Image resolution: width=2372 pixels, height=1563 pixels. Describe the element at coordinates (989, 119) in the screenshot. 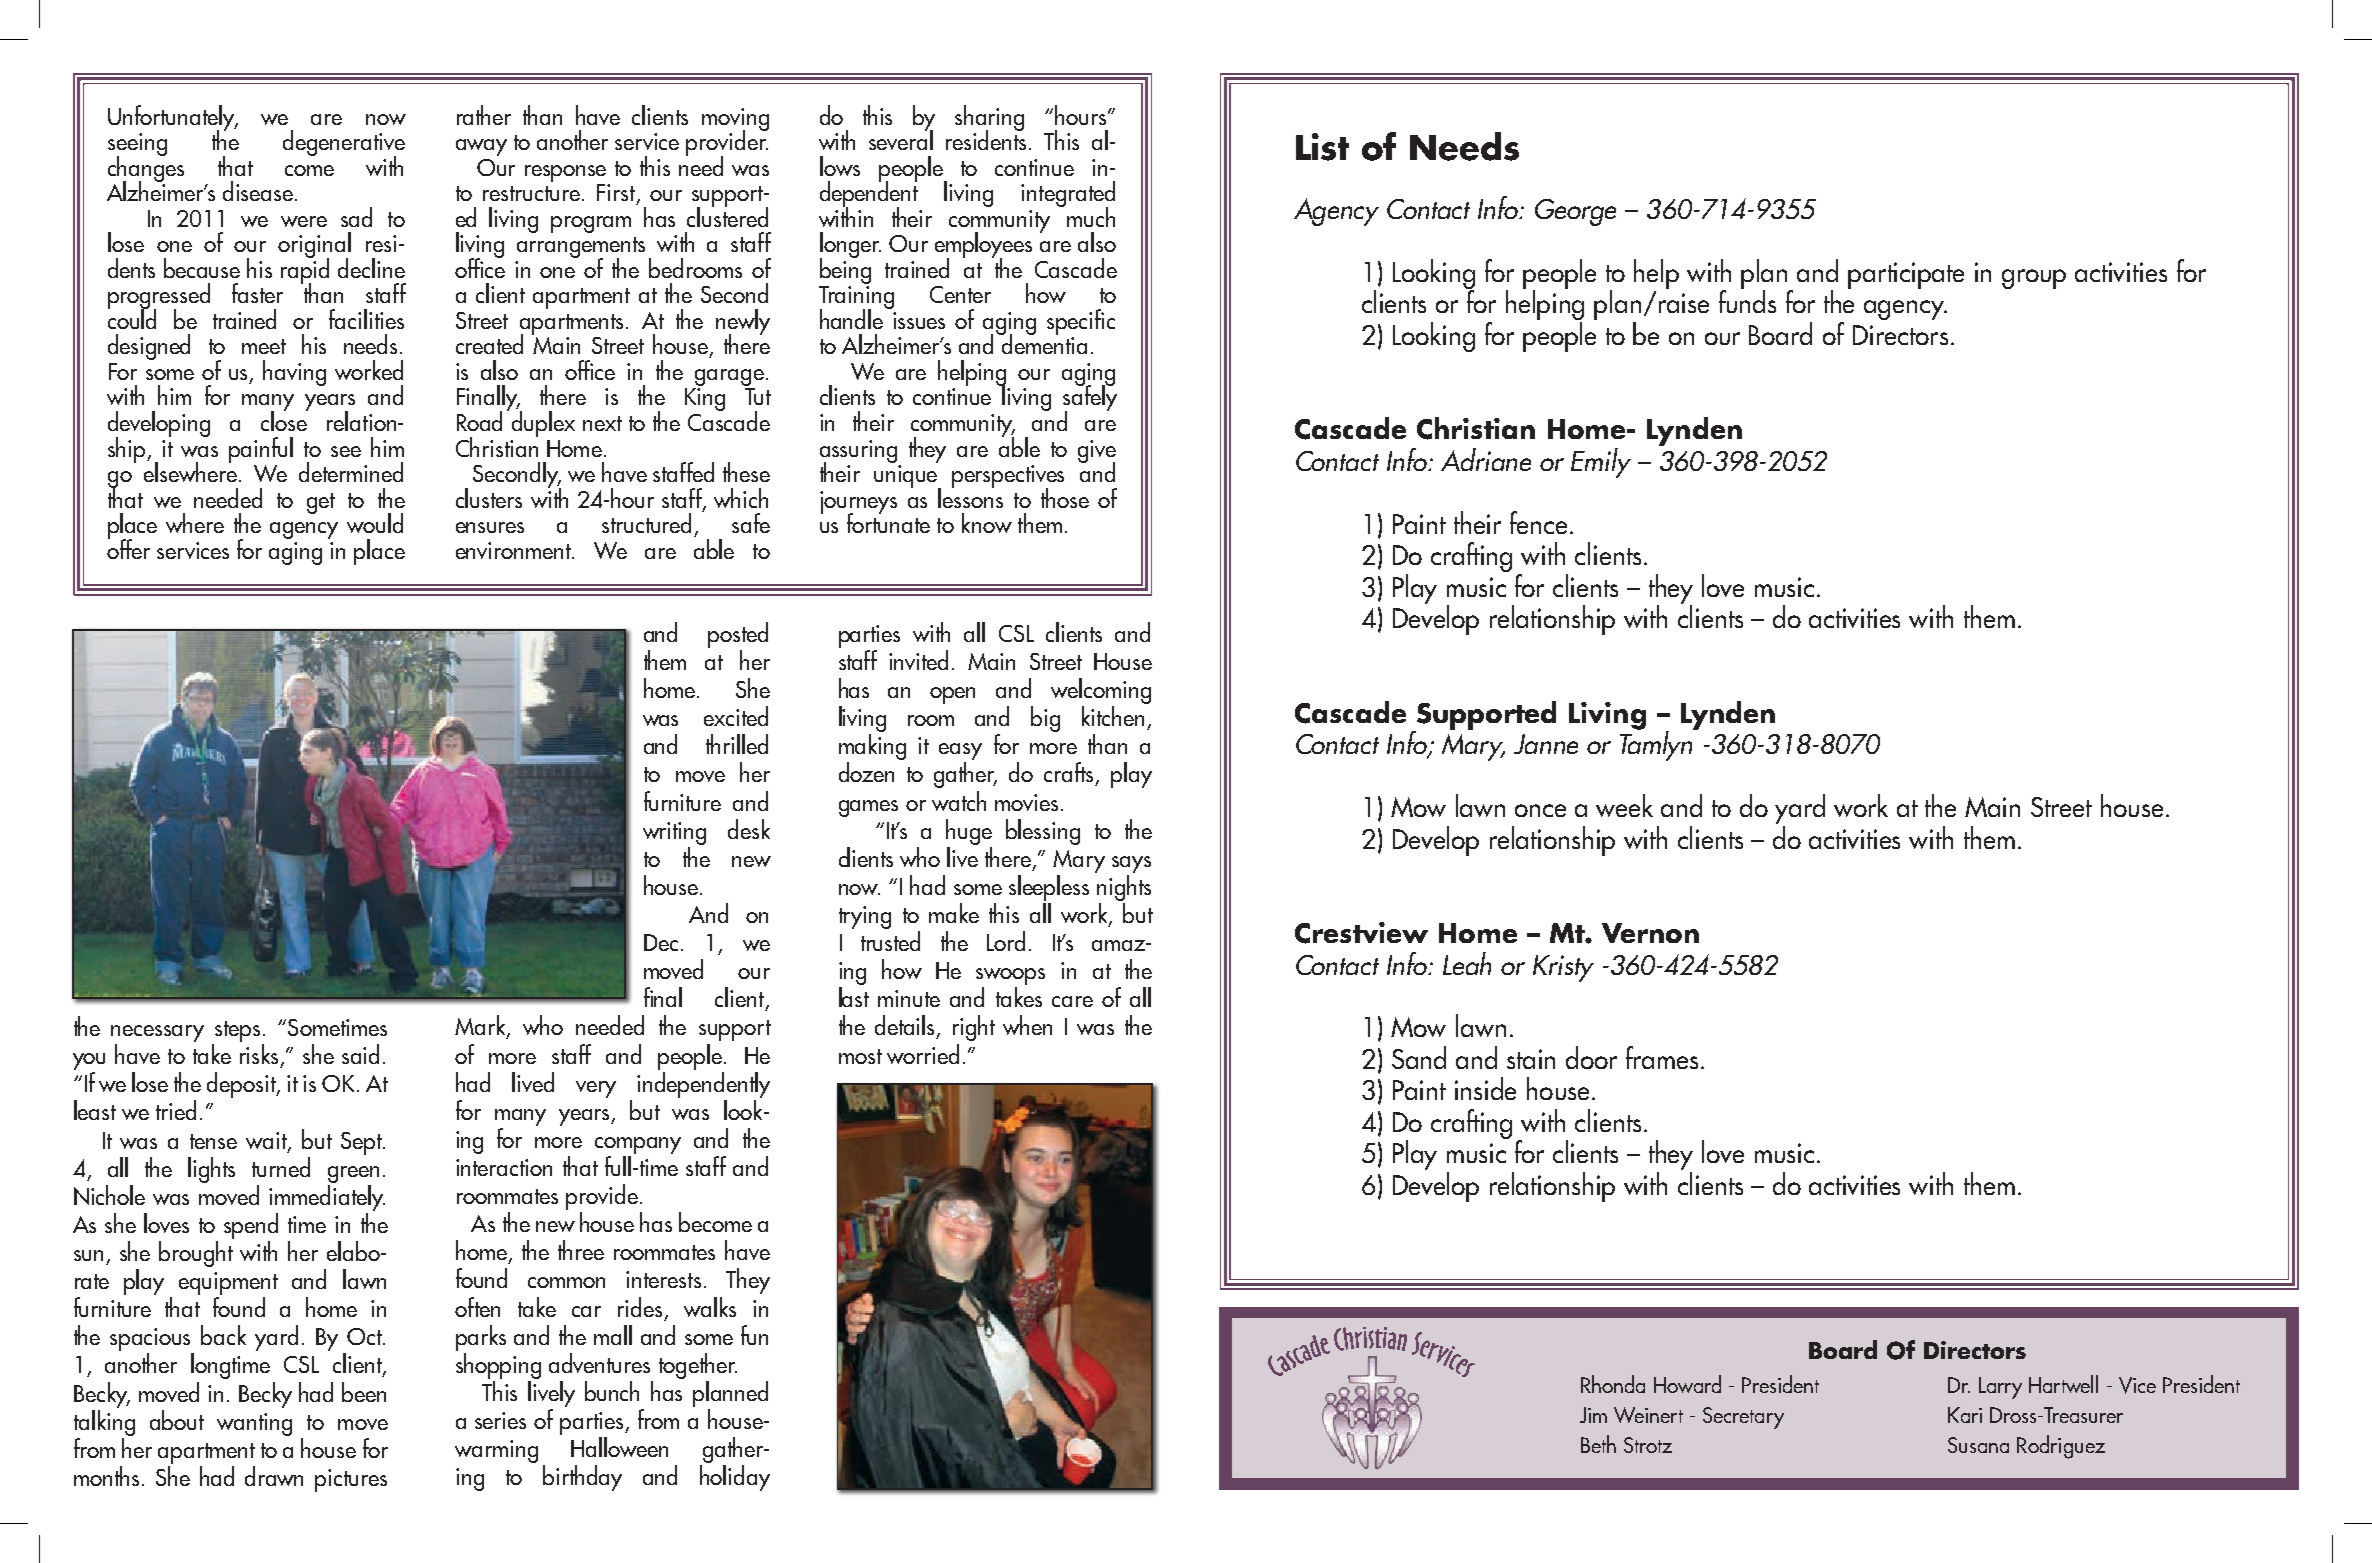

I see `sharing` at that location.
